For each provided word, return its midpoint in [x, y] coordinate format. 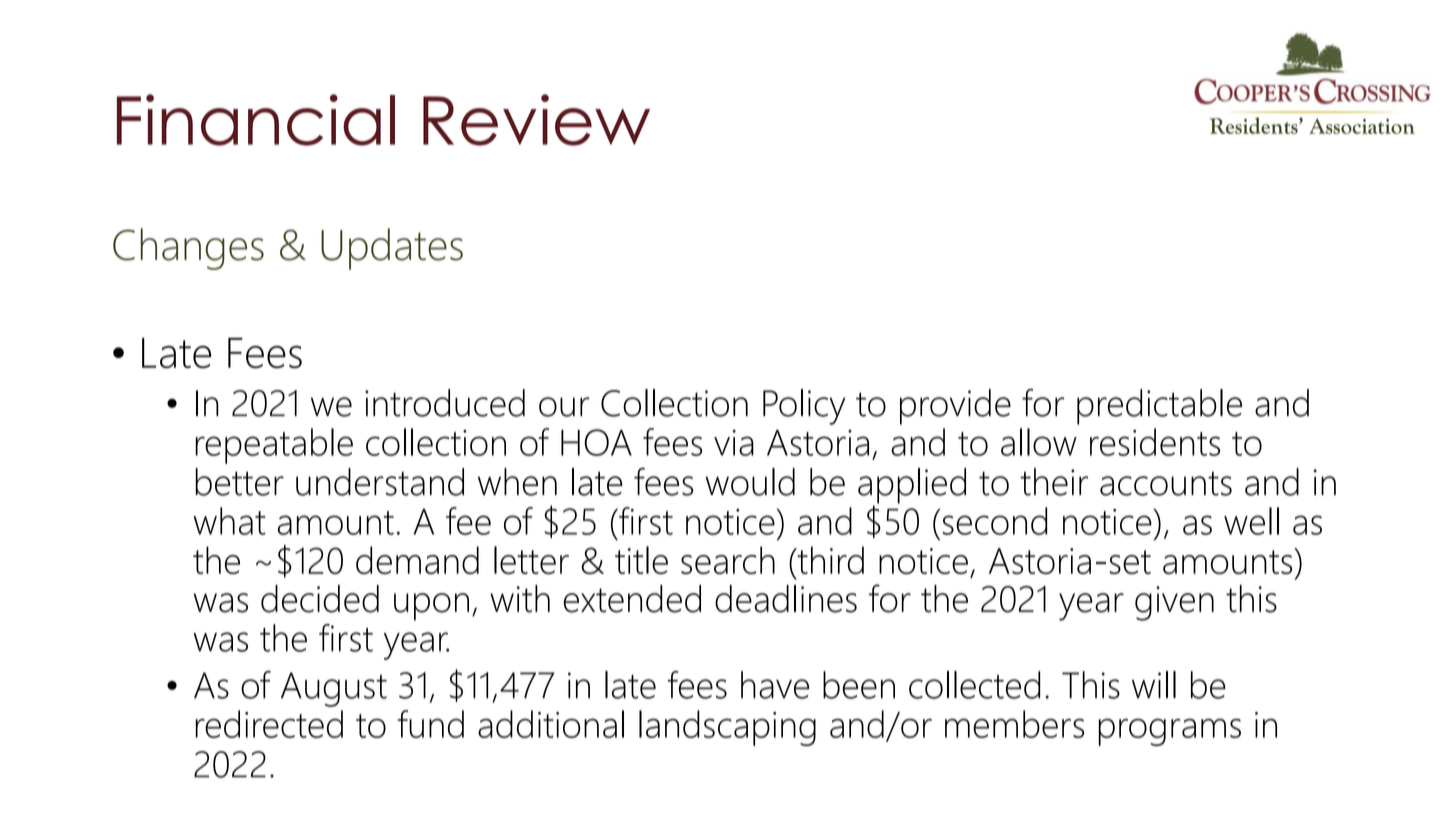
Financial [256, 120]
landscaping [727, 728]
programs [1169, 732]
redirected [269, 724]
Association [1362, 126]
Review [536, 120]
